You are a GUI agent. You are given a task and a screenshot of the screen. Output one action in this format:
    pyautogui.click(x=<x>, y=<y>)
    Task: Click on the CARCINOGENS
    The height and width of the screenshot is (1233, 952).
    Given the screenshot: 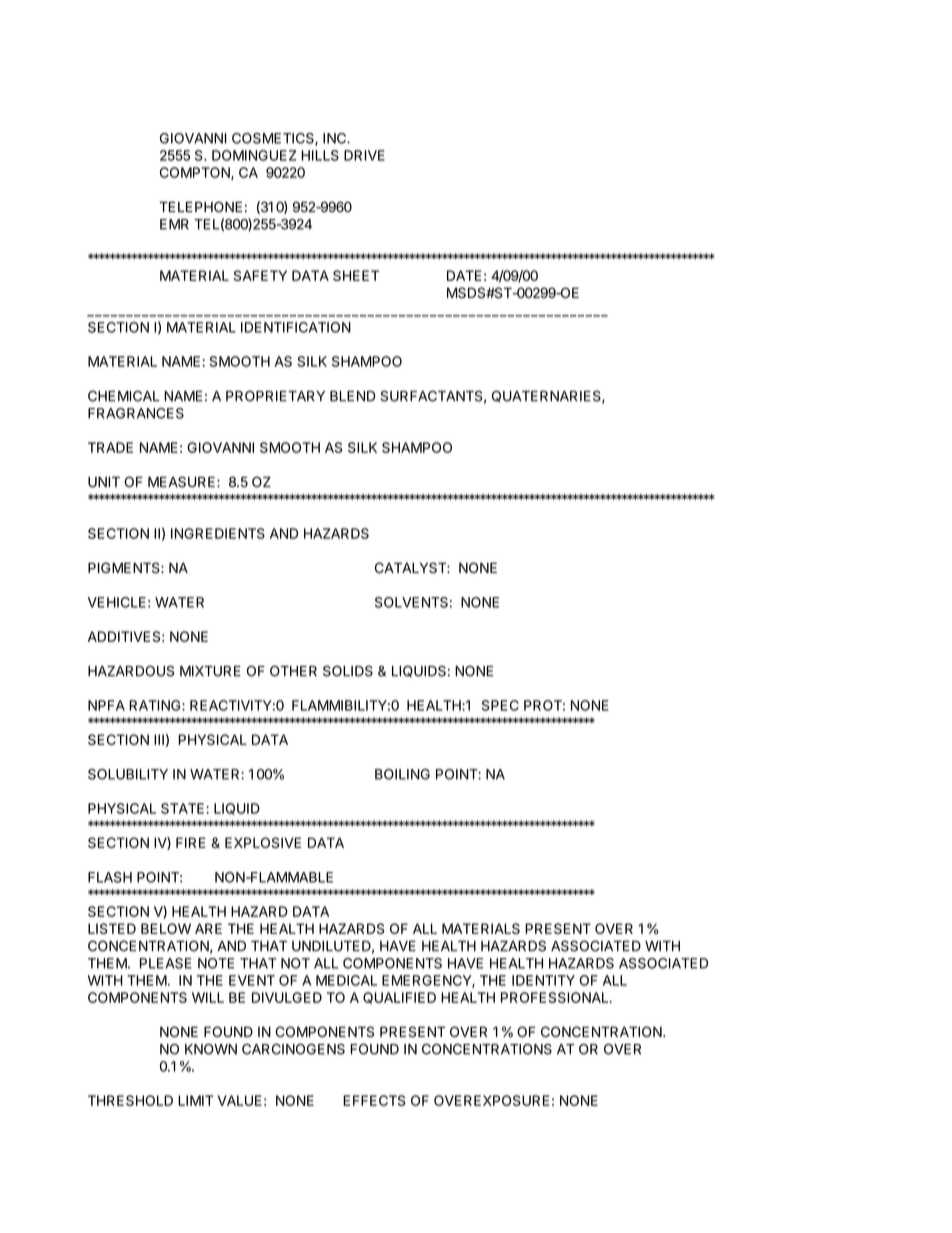 What is the action you would take?
    pyautogui.click(x=293, y=1049)
